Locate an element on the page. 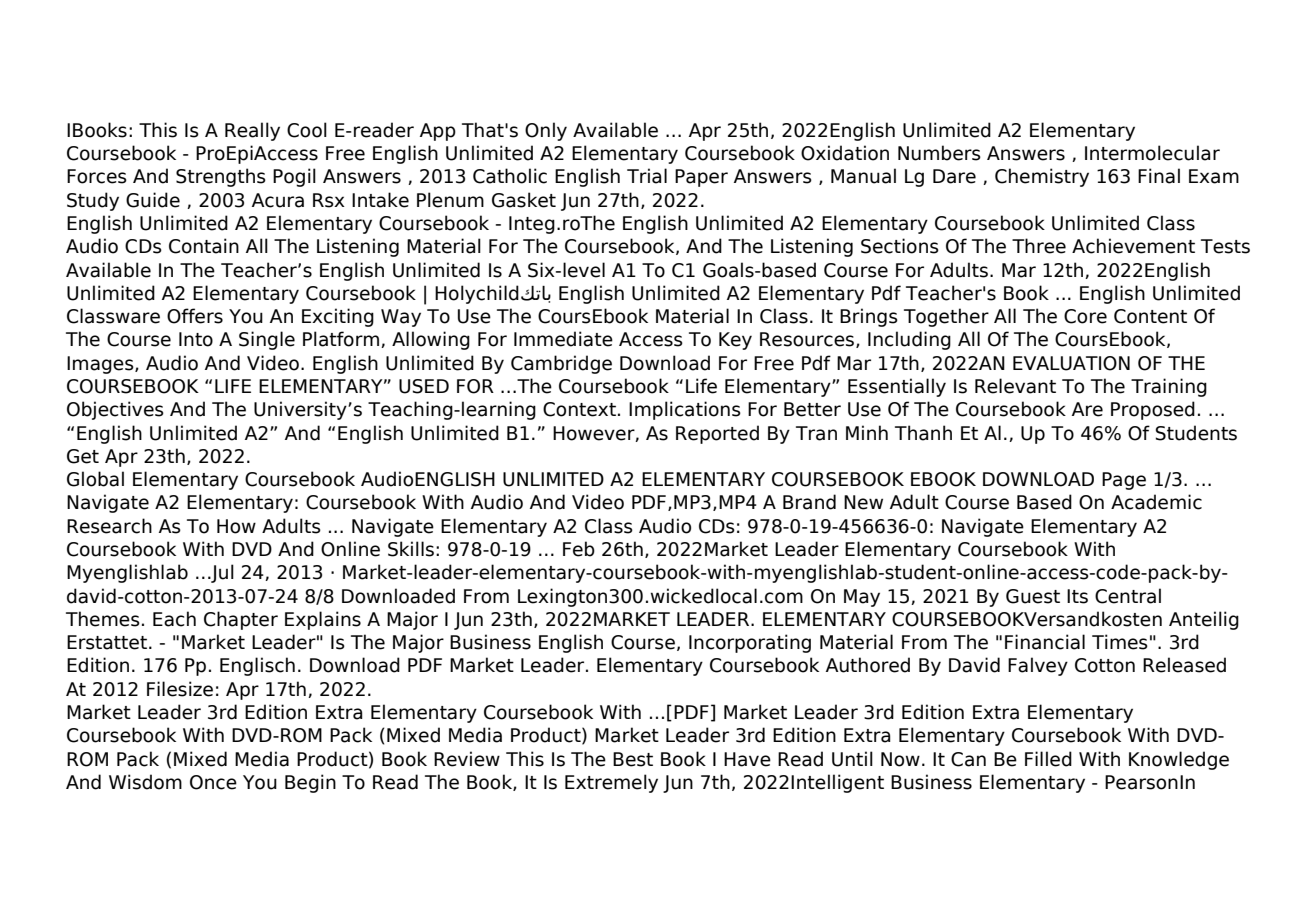 The width and height of the page is (1308, 924). Intermolecular is located at coordinates (1152, 153).
